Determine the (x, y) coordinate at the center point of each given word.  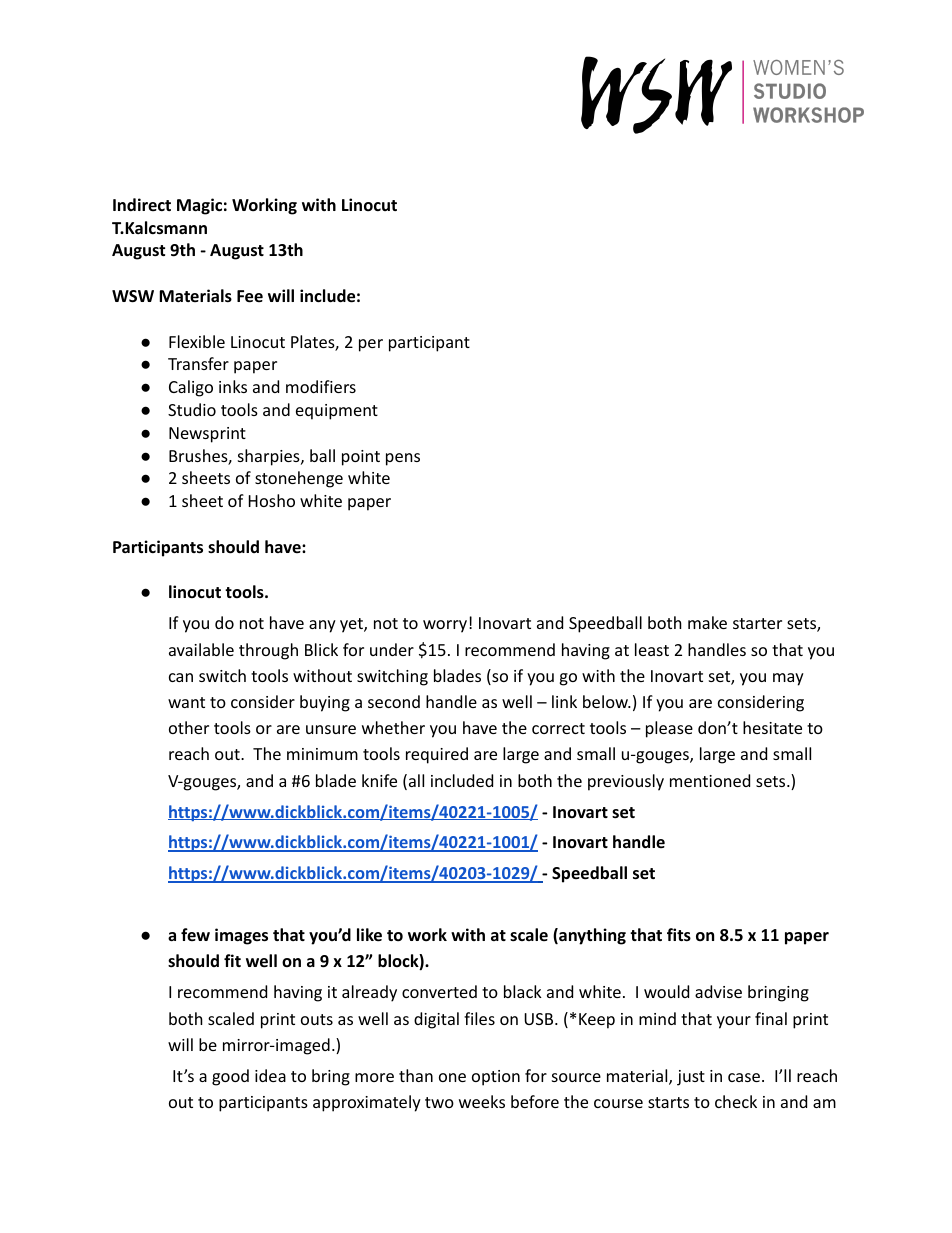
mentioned (710, 780)
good (230, 1077)
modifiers (321, 386)
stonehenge (299, 479)
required (437, 755)
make (707, 622)
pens (403, 459)
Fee (250, 296)
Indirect (142, 204)
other (189, 727)
